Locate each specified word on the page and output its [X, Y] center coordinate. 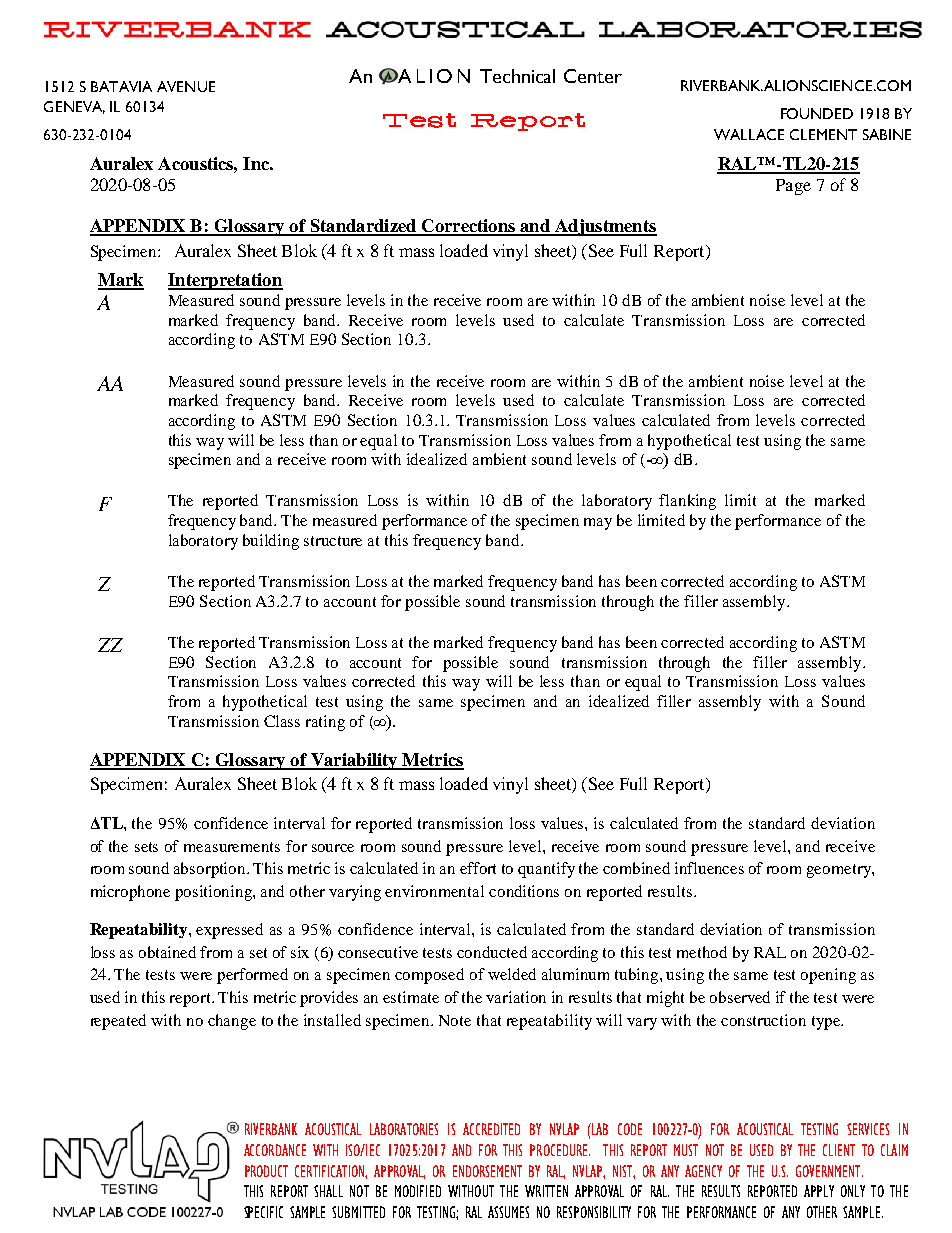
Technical [517, 76]
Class [282, 721]
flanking [687, 502]
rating [325, 723]
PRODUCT [266, 1171]
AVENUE [186, 86]
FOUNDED [817, 113]
